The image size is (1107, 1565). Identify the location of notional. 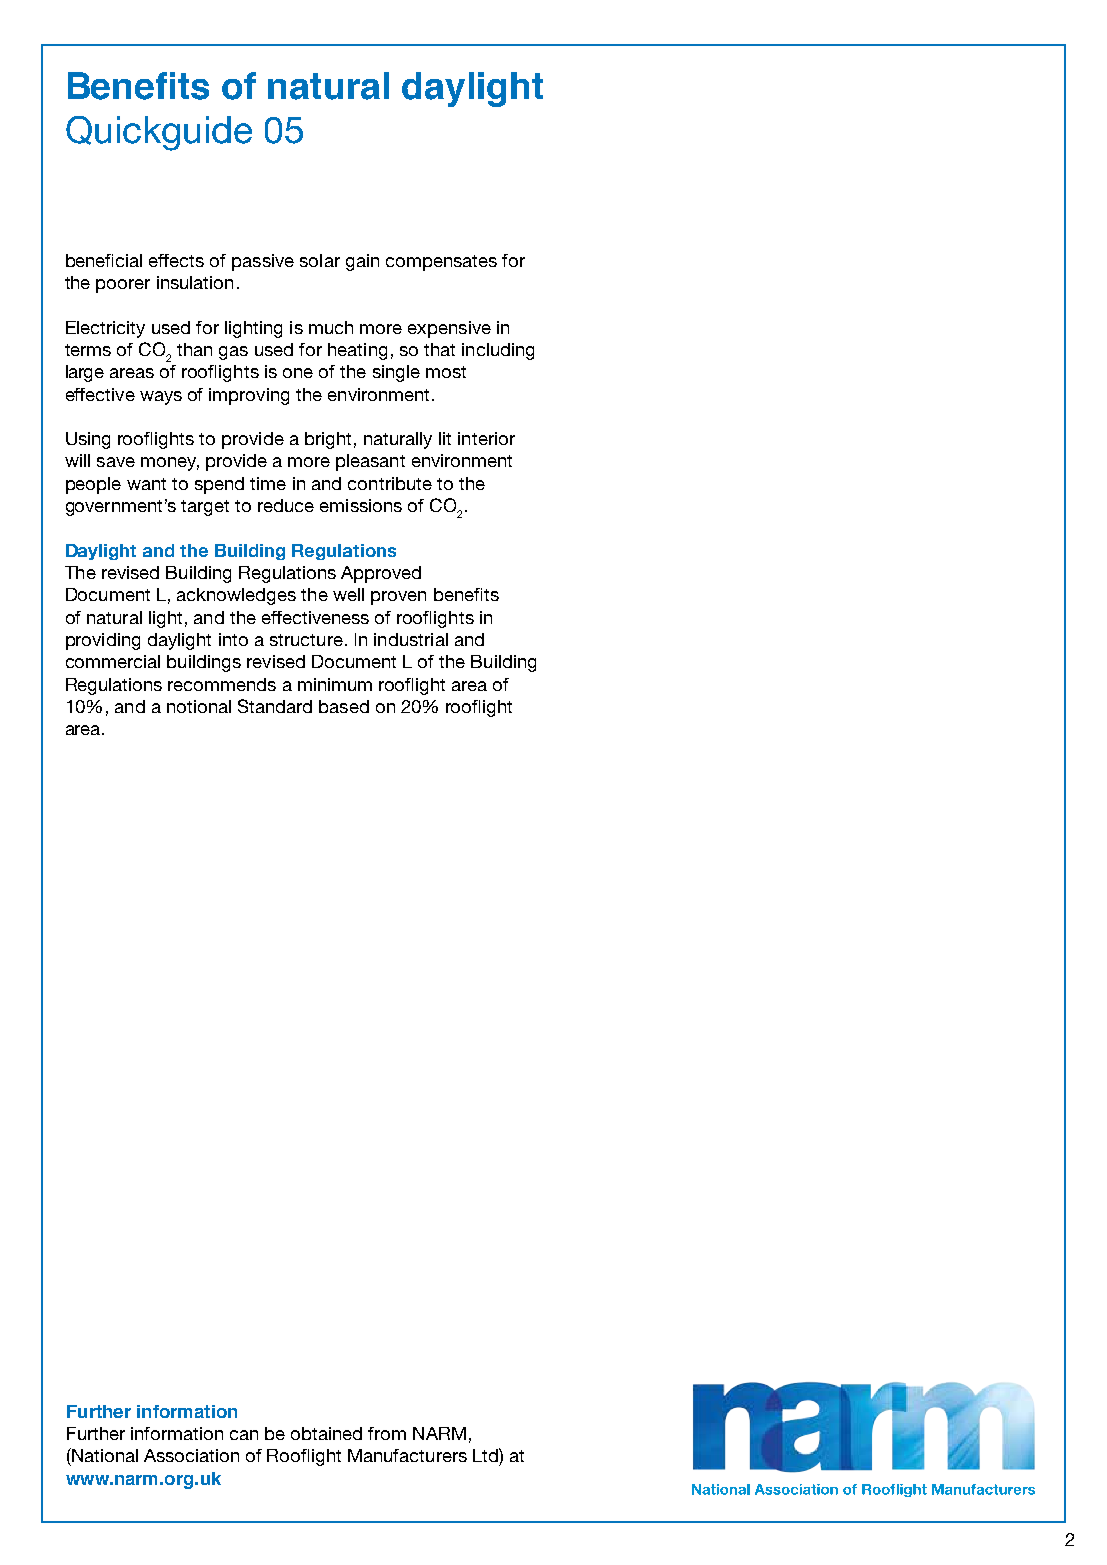
(199, 706).
